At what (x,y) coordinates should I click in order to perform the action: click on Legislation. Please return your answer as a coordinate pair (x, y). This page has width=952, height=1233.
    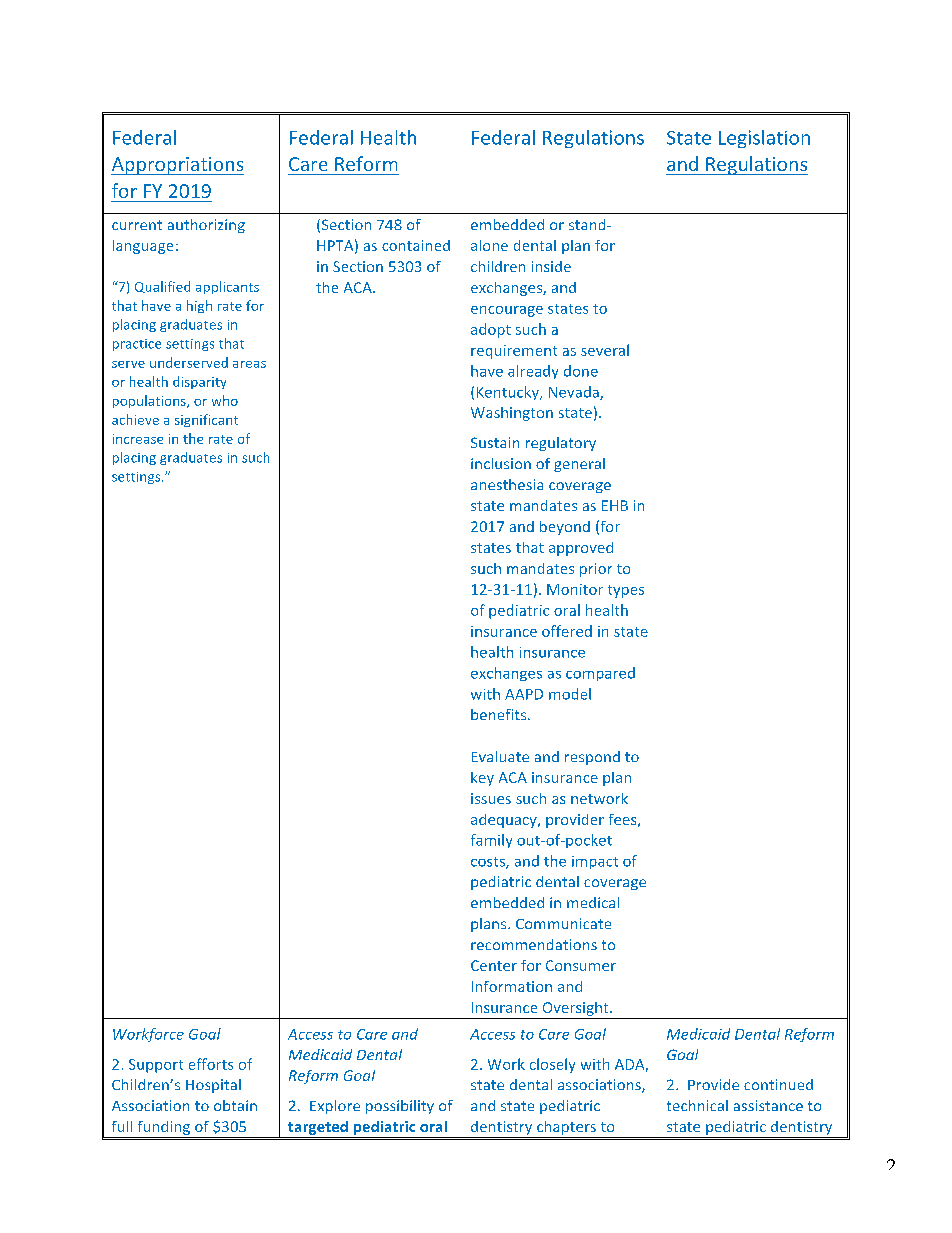
    Looking at the image, I should click on (764, 139).
